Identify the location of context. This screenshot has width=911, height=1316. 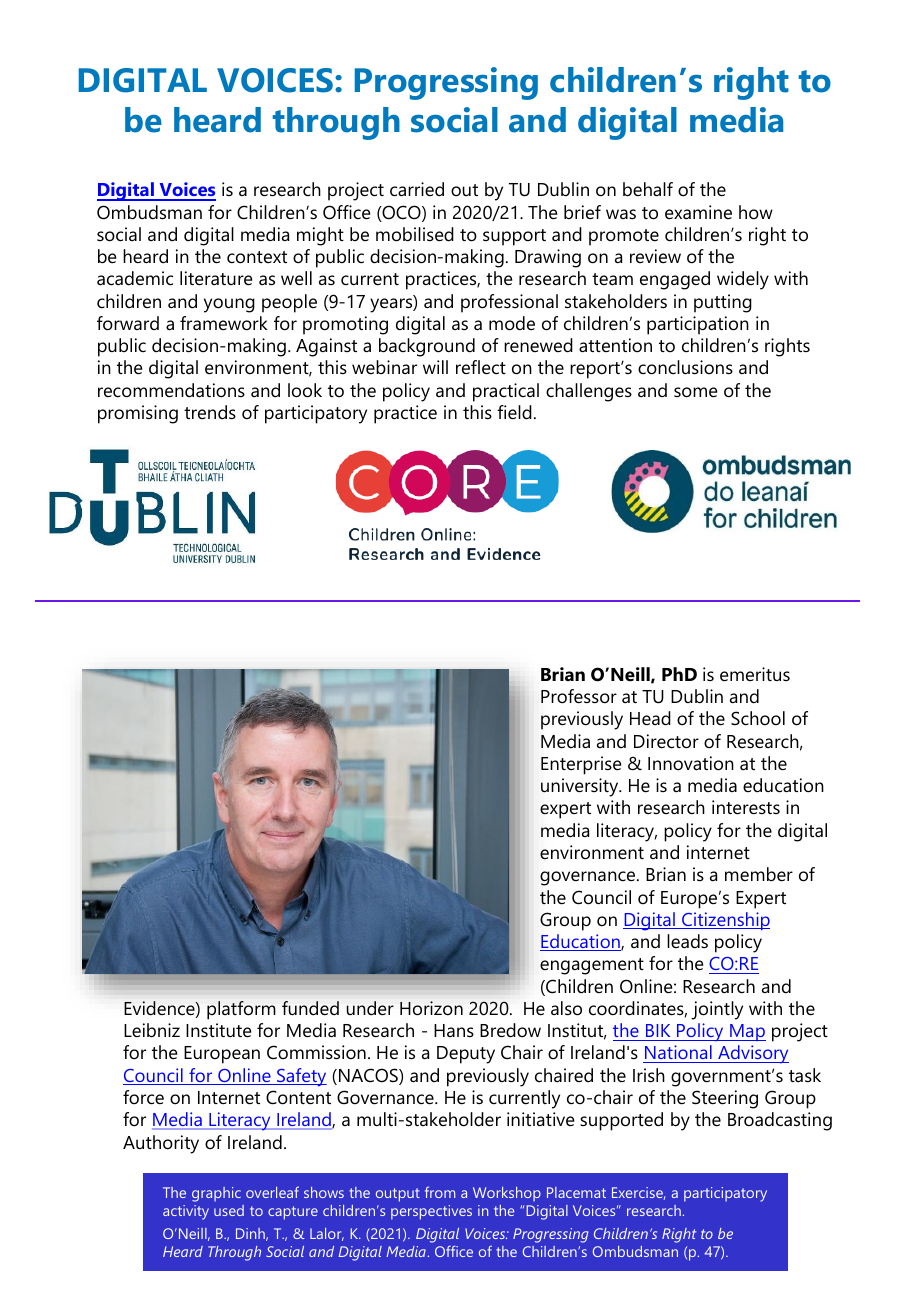
(257, 257).
